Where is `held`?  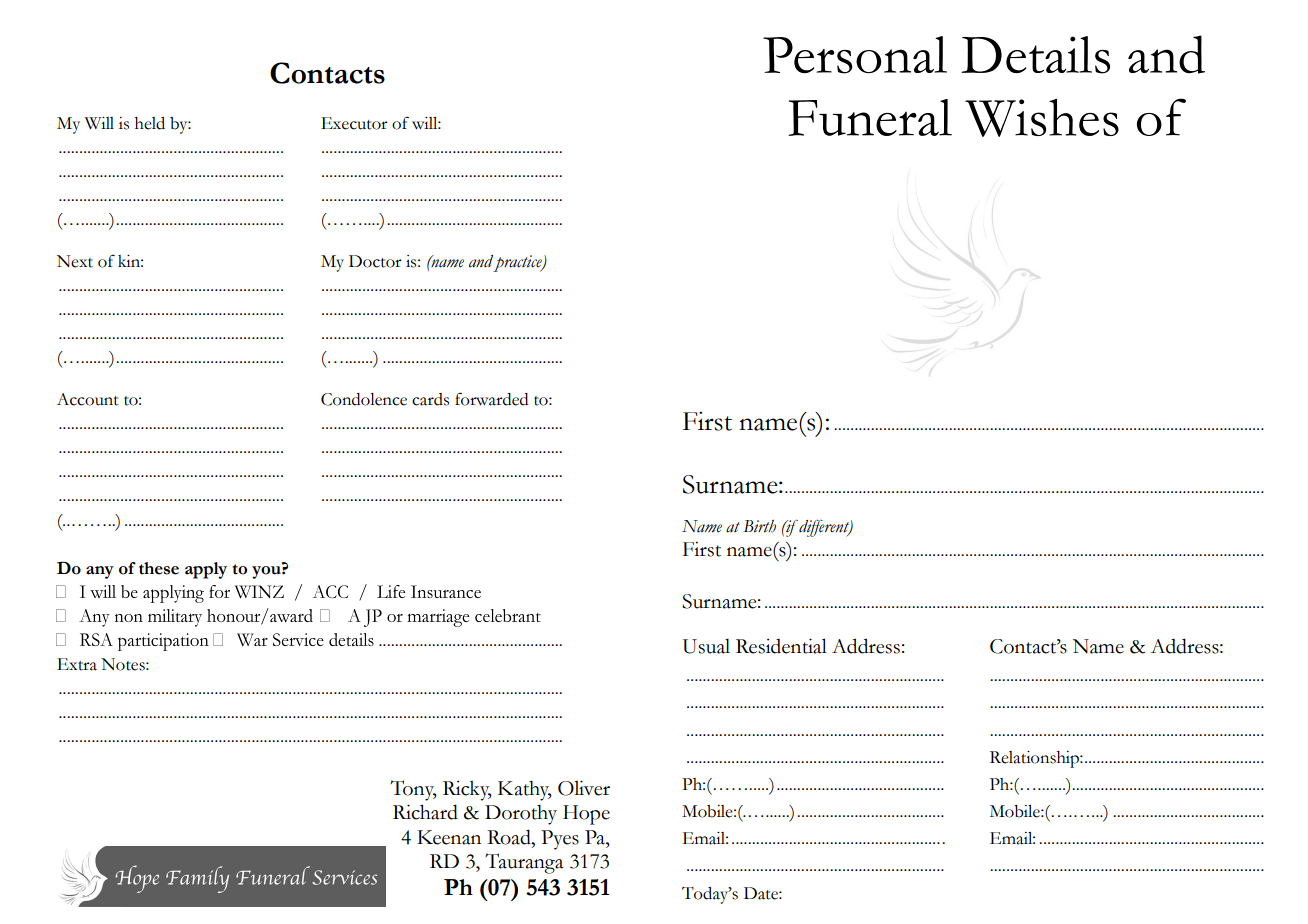
held is located at coordinates (150, 123).
